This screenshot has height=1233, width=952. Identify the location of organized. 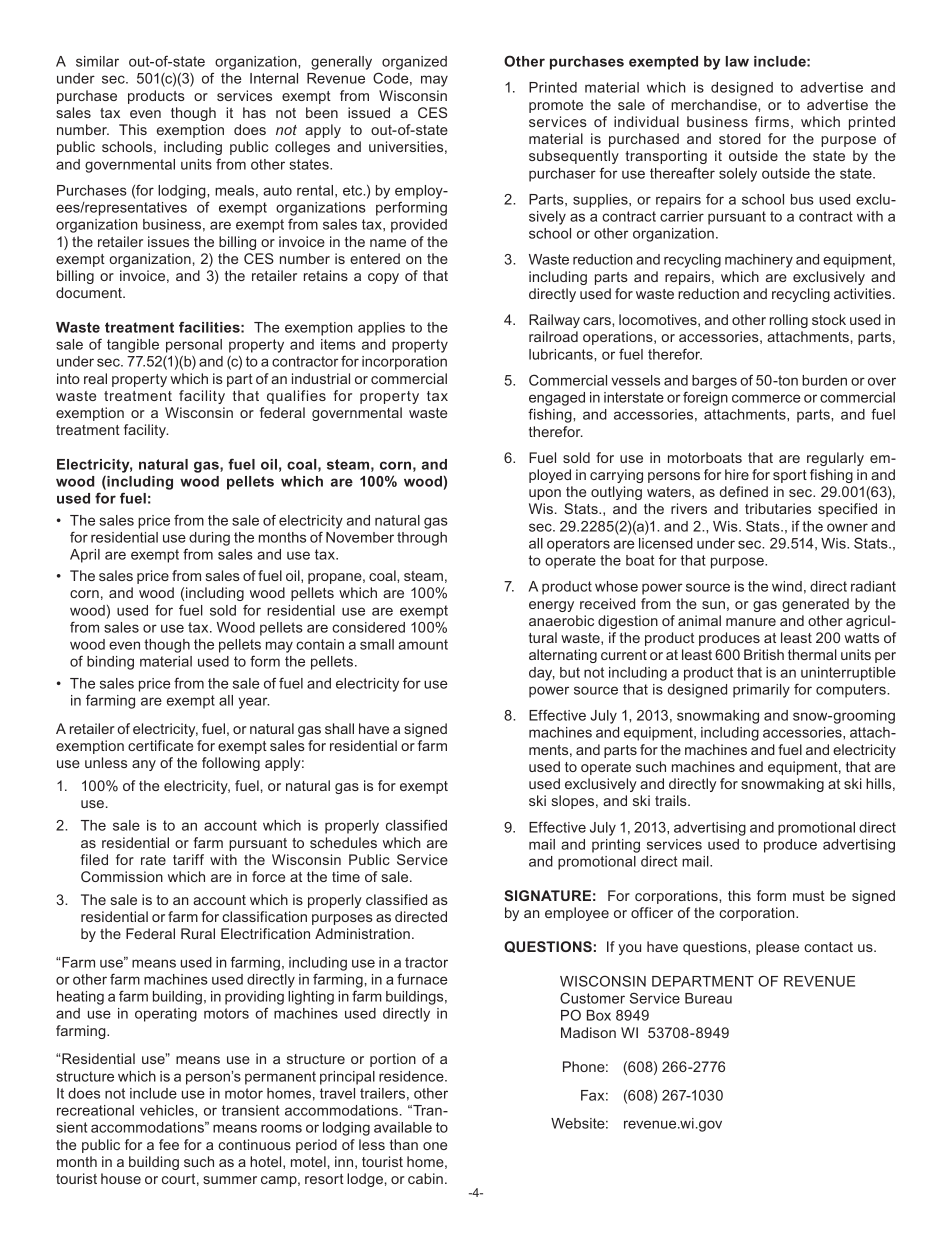
(414, 63).
